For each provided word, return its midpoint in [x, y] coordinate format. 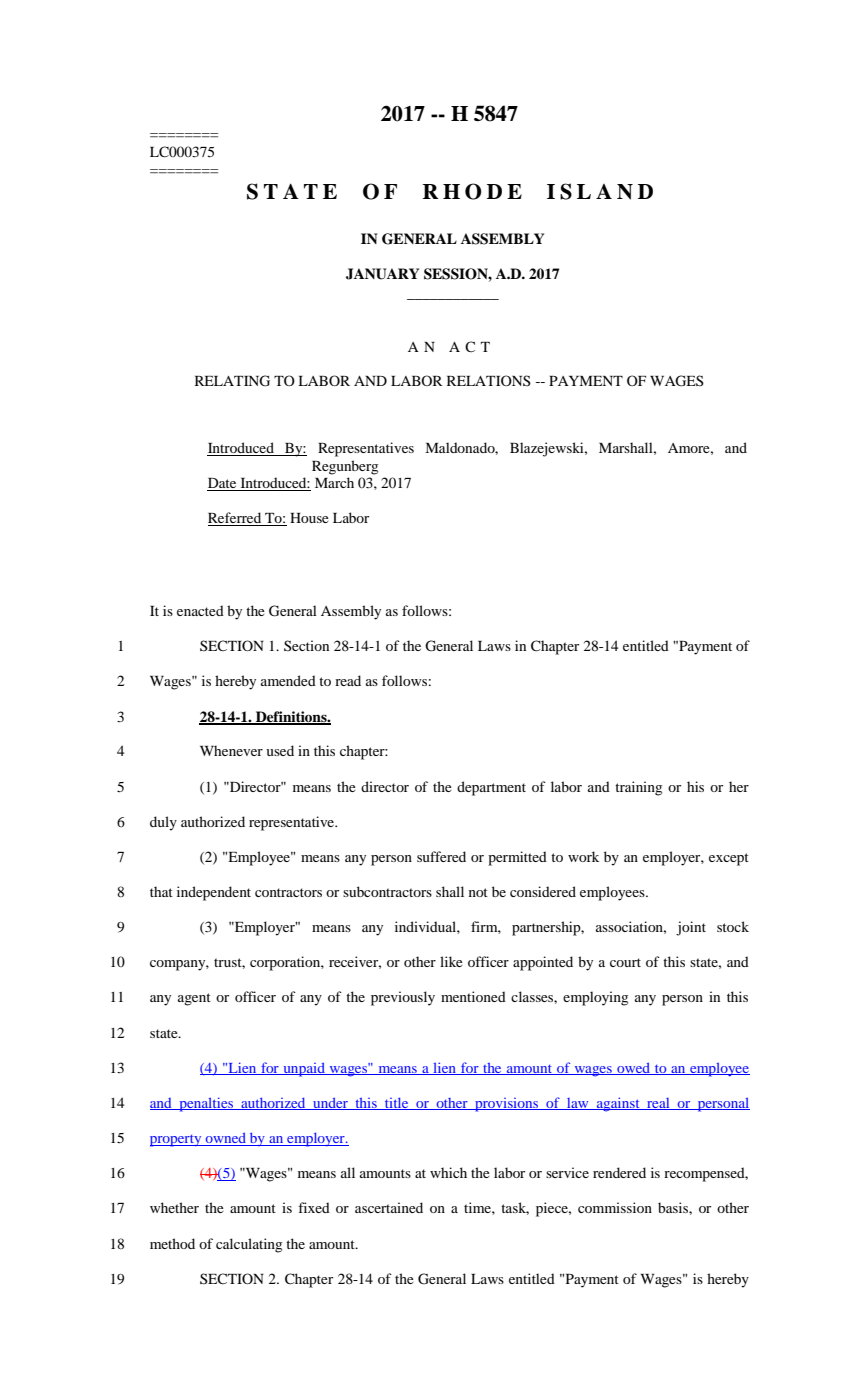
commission [615, 1207]
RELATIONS [489, 380]
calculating [249, 1245]
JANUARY [382, 274]
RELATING [232, 381]
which [448, 1172]
